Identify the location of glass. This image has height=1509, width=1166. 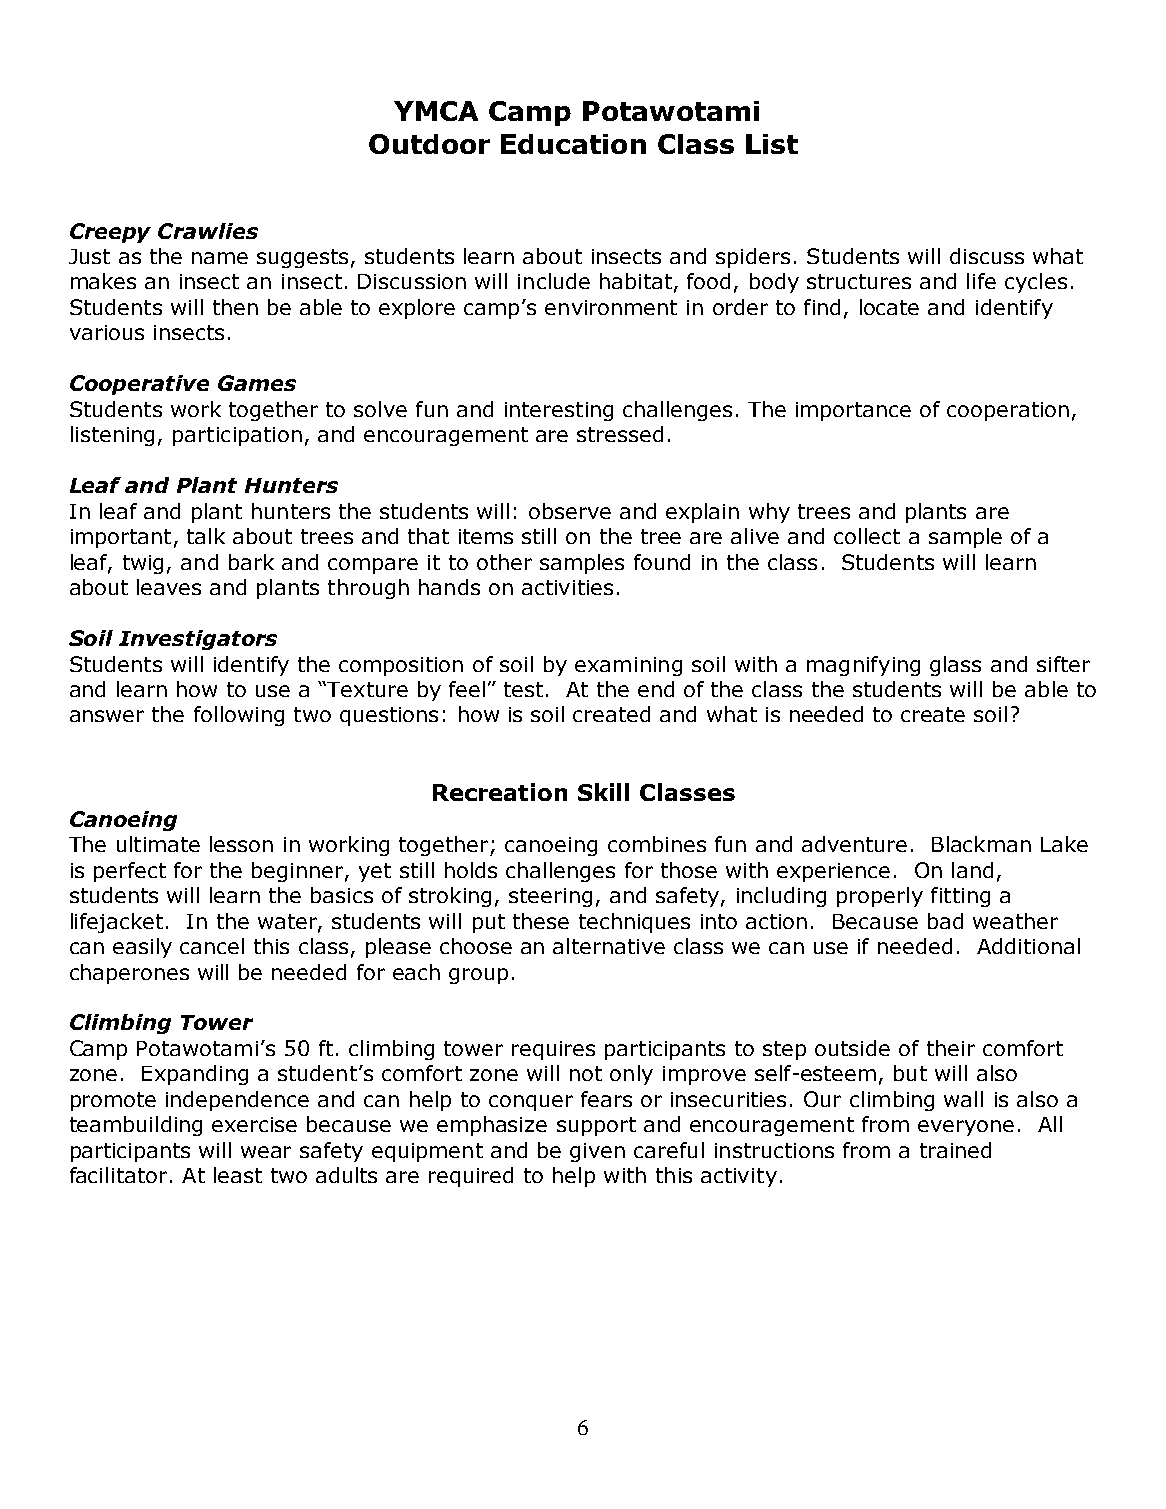
(955, 666).
